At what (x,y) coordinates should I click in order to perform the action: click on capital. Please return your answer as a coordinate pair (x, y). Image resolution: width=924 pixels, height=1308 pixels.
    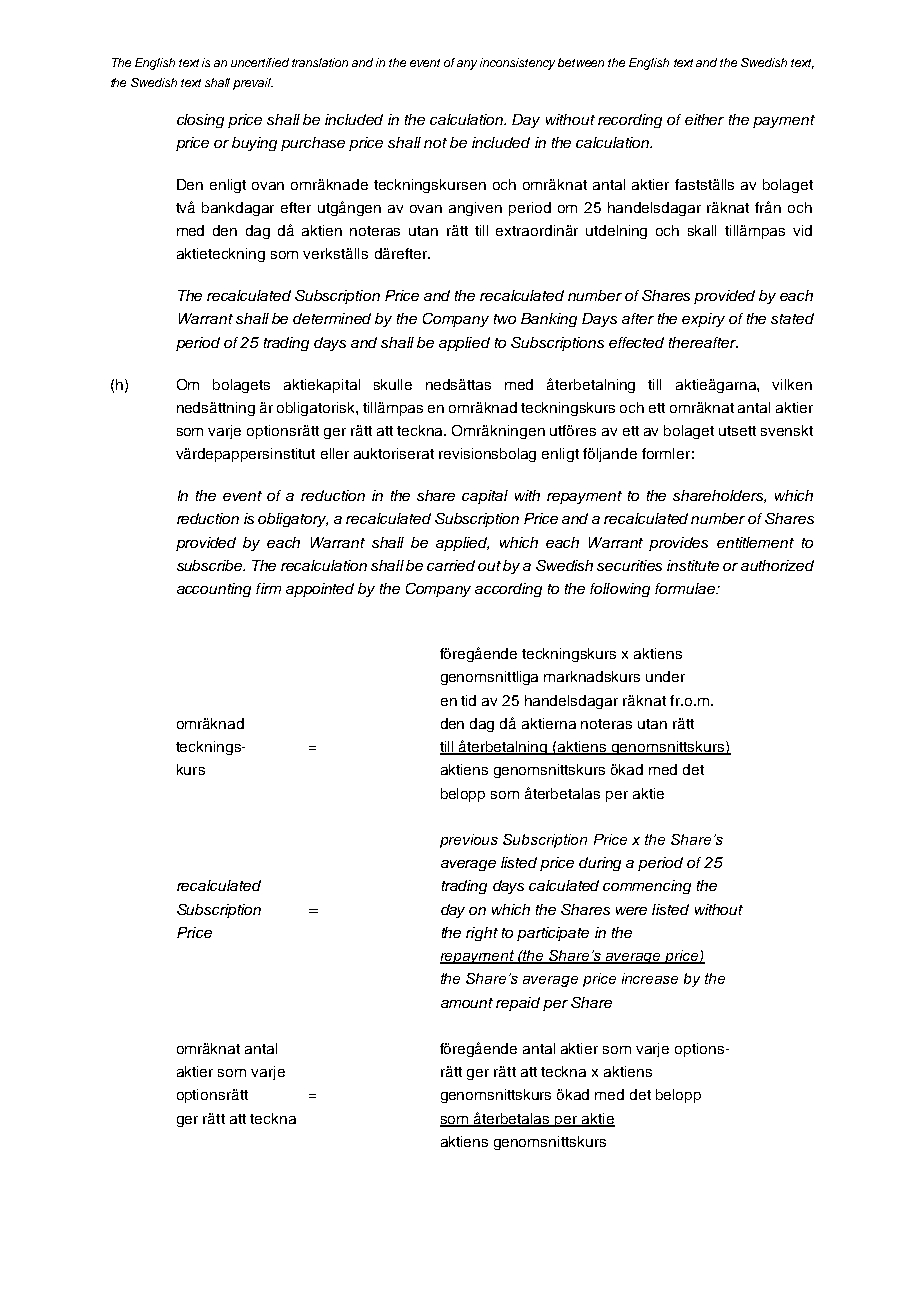
    Looking at the image, I should click on (485, 497).
